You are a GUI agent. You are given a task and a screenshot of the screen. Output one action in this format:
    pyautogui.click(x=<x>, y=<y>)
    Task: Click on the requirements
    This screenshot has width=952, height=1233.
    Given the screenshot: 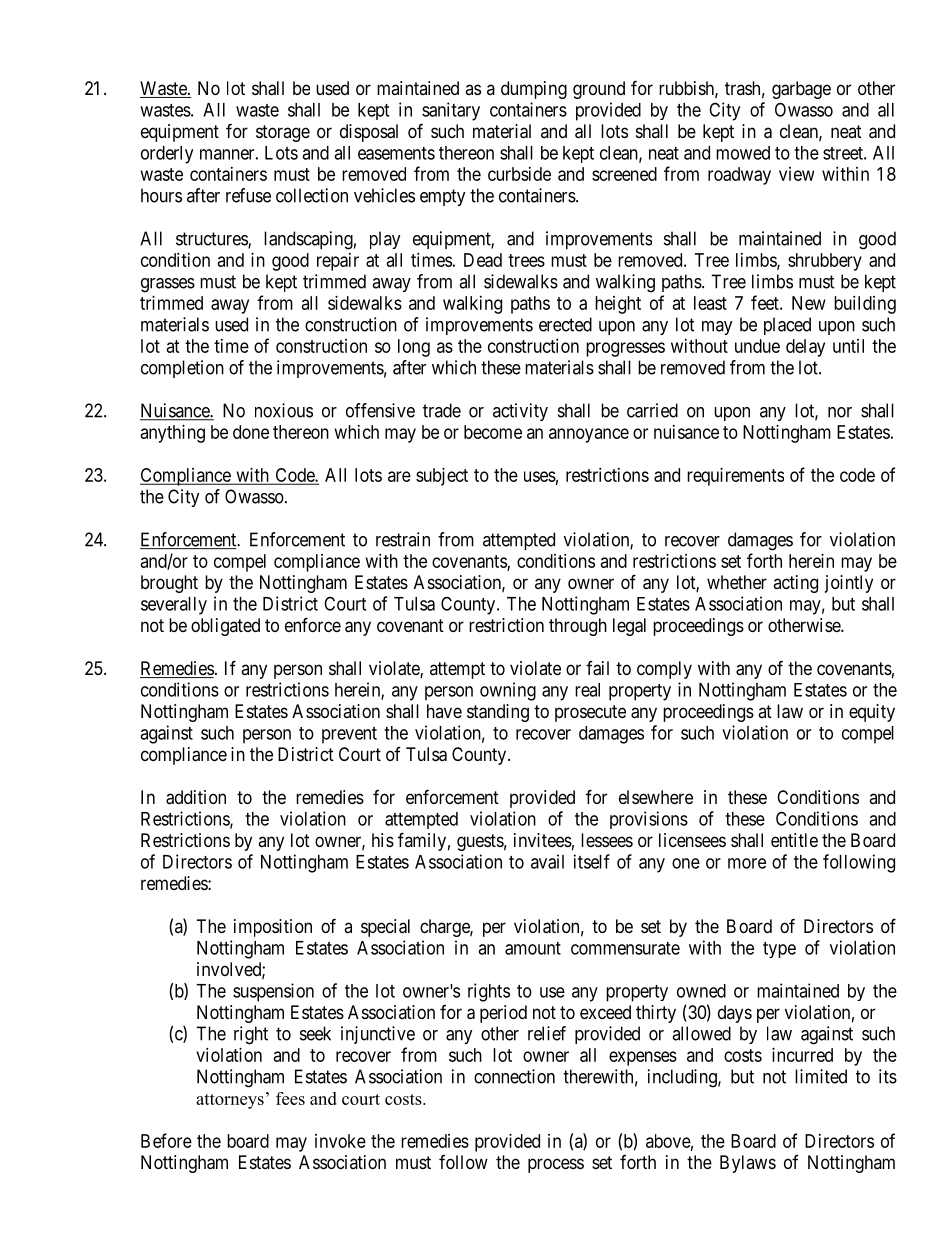 What is the action you would take?
    pyautogui.click(x=735, y=477)
